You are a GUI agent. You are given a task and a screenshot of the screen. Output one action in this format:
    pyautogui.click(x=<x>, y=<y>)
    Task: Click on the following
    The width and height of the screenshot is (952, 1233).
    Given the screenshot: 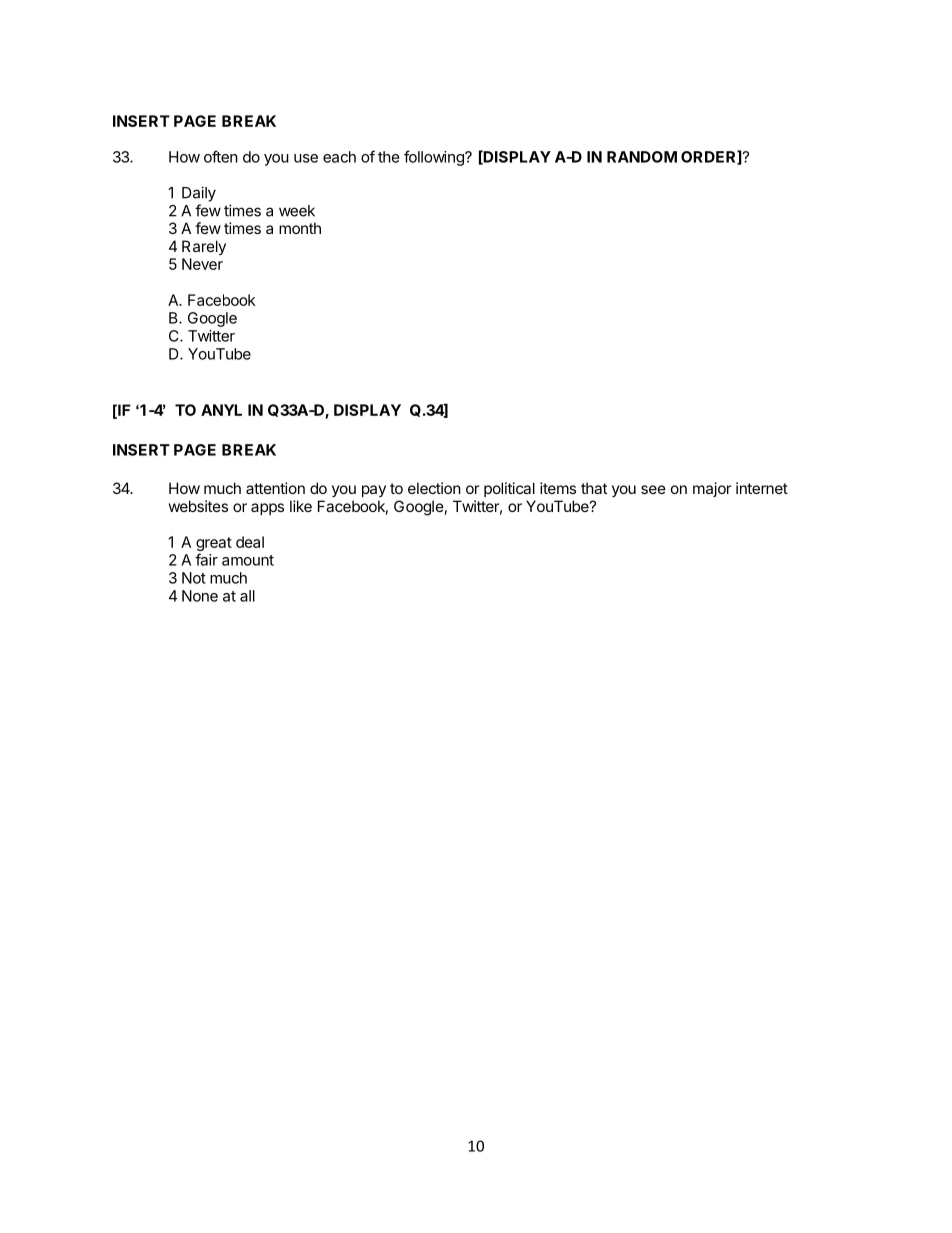 What is the action you would take?
    pyautogui.click(x=435, y=158)
